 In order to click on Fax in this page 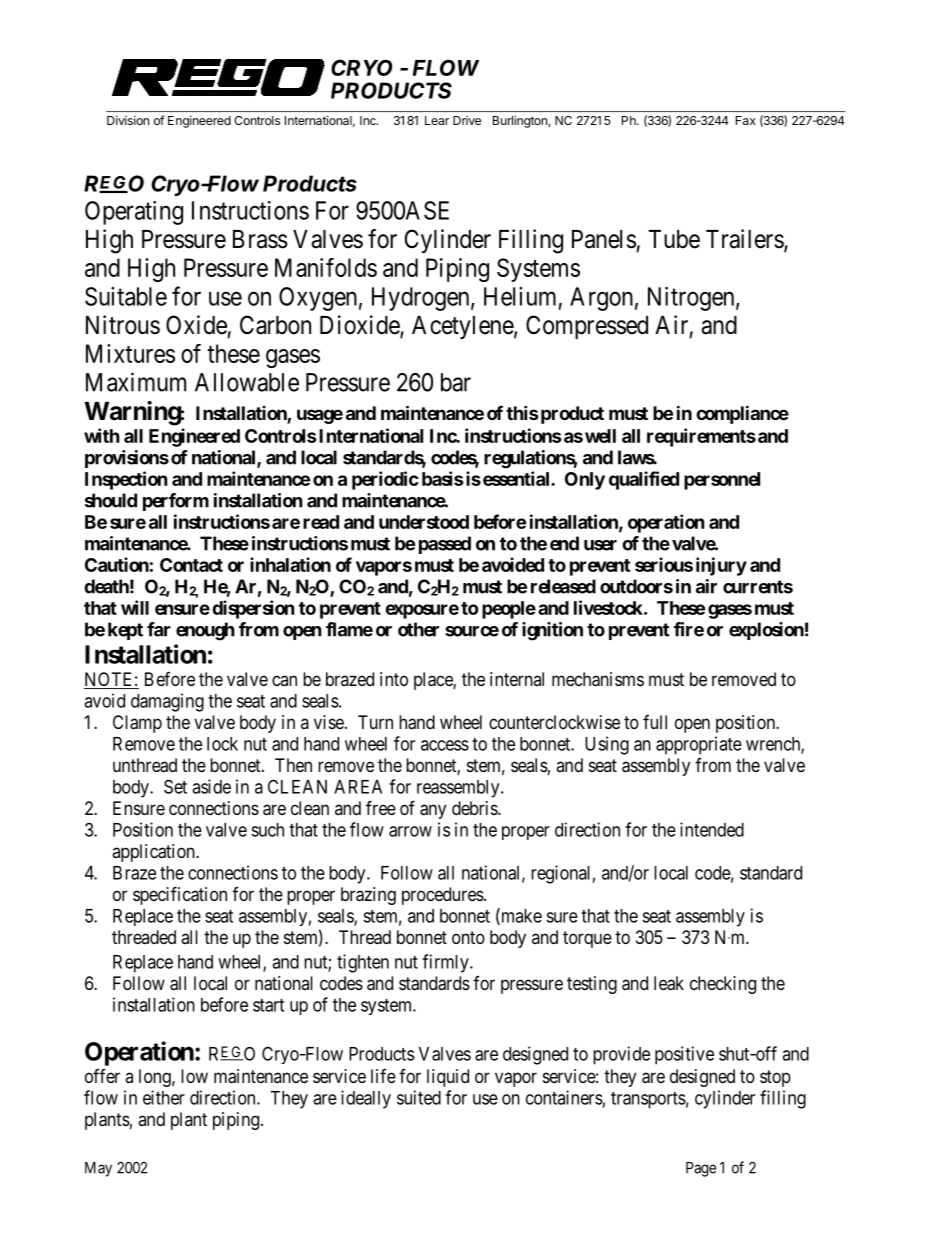, I will do `click(746, 120)`.
